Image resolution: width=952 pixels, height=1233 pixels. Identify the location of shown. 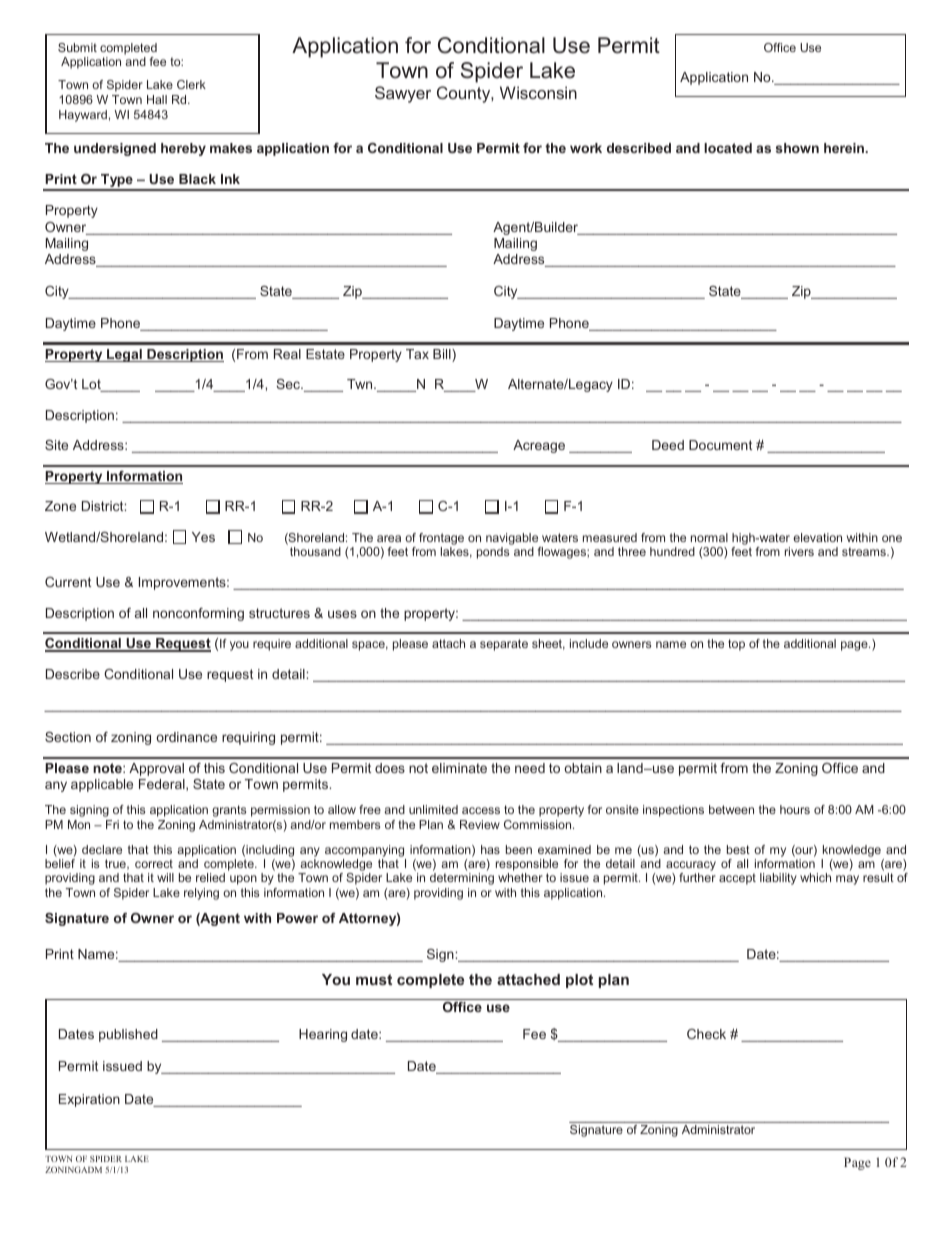
(797, 148).
